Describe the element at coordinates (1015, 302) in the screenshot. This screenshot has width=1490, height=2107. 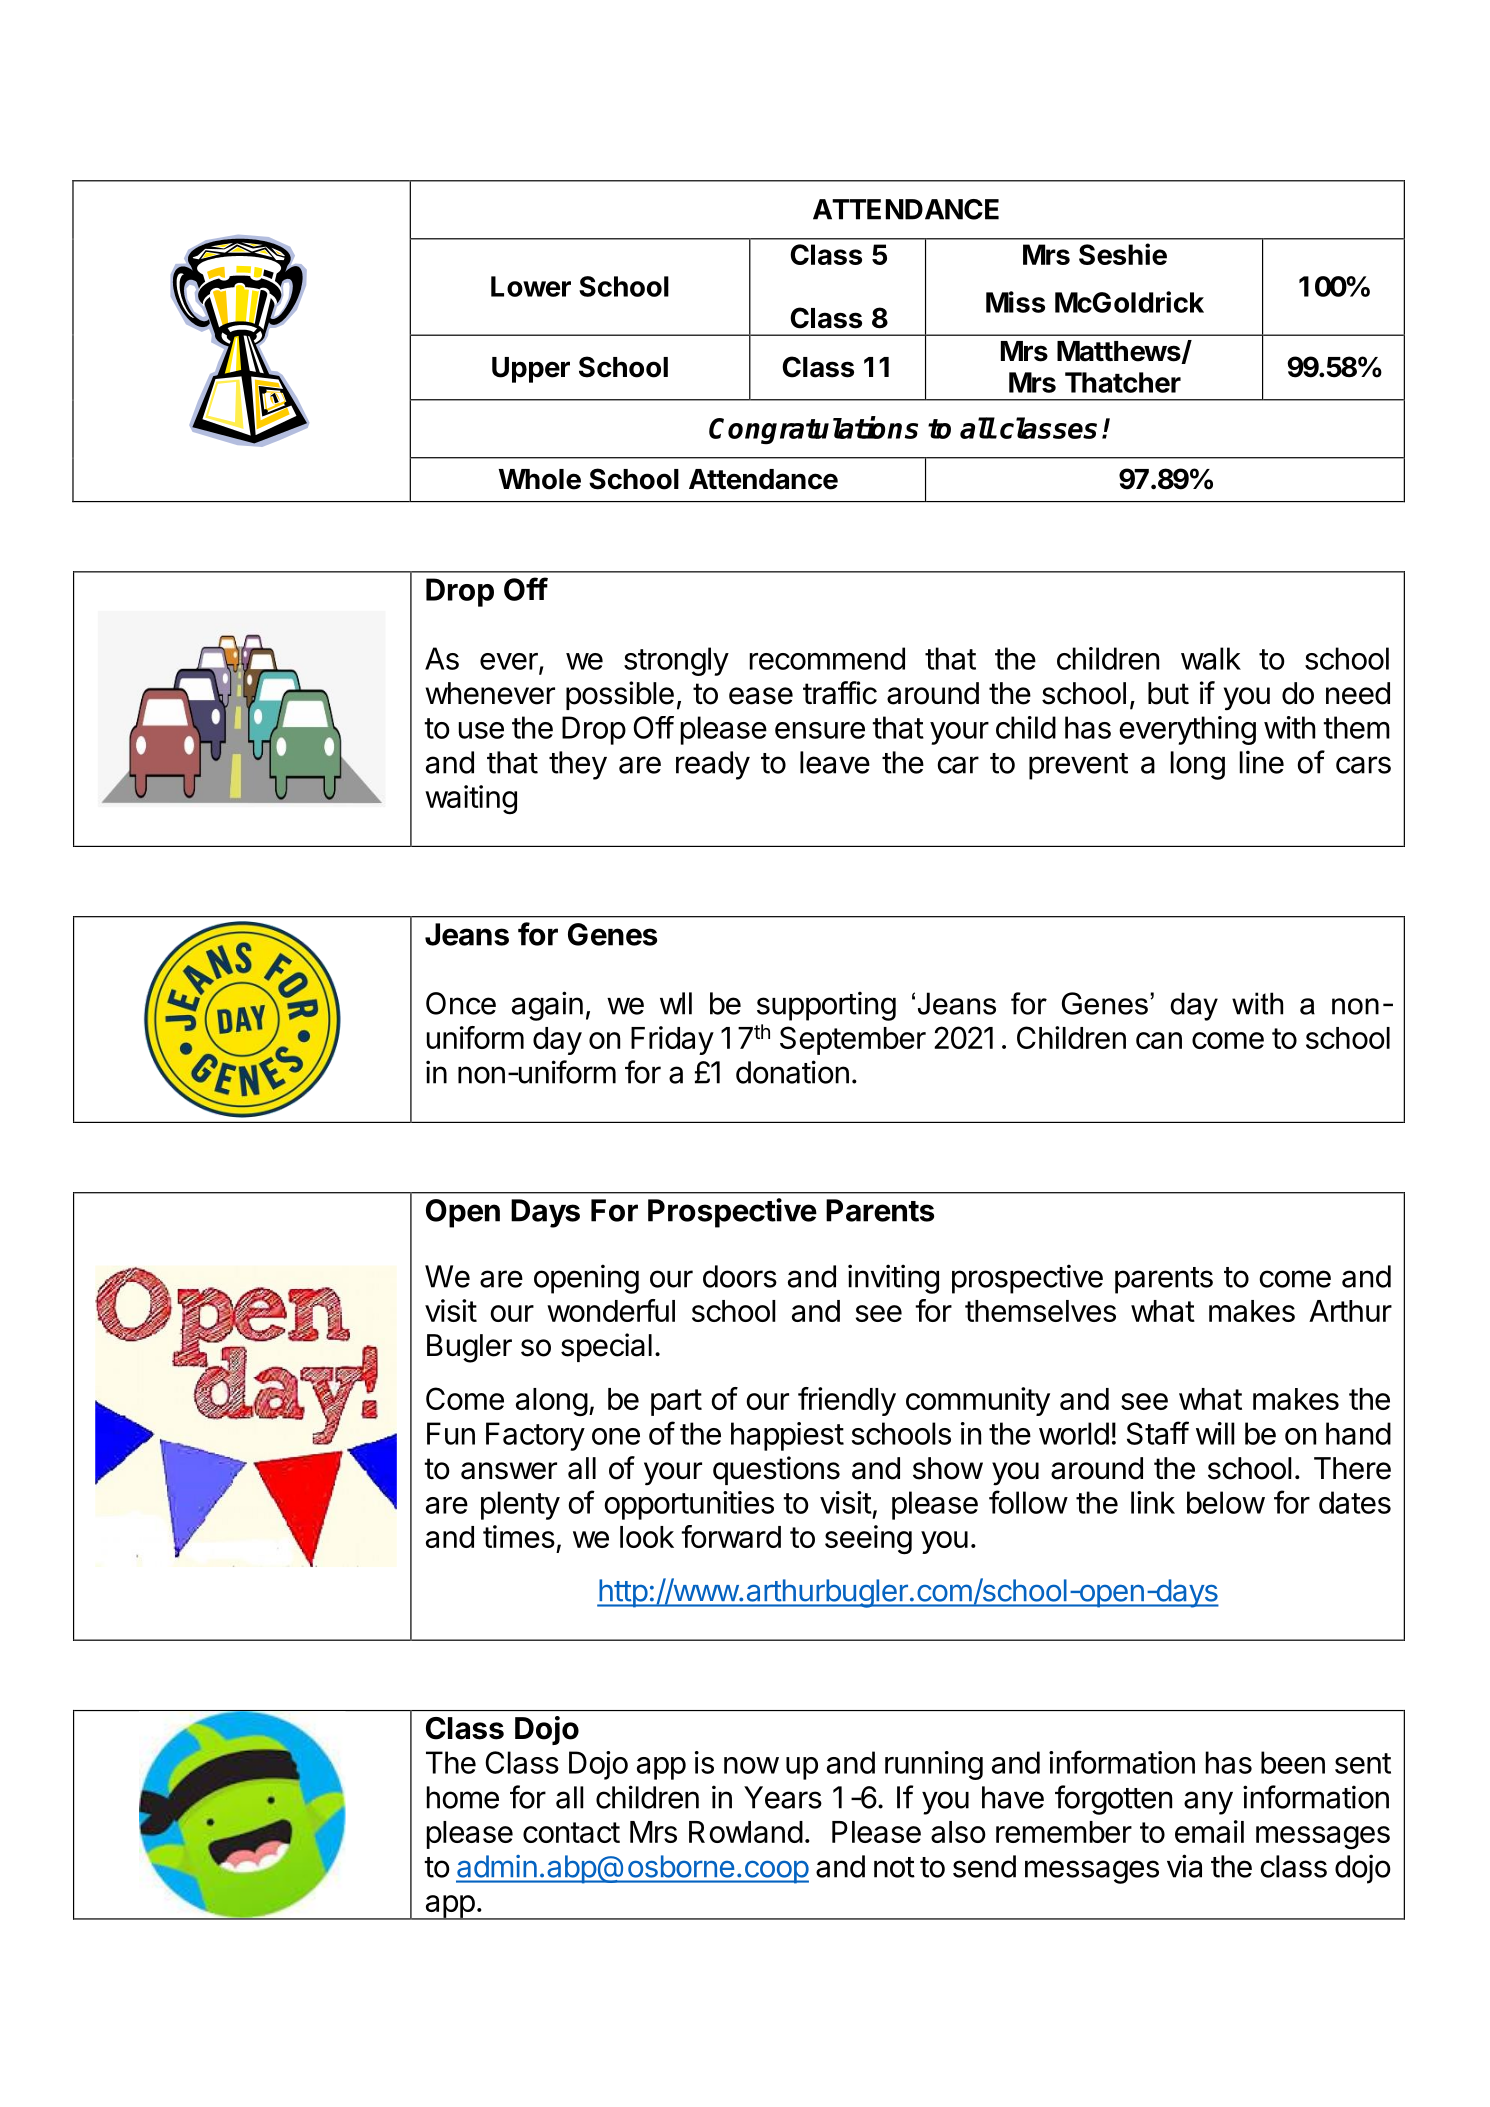
I see `Miss` at that location.
